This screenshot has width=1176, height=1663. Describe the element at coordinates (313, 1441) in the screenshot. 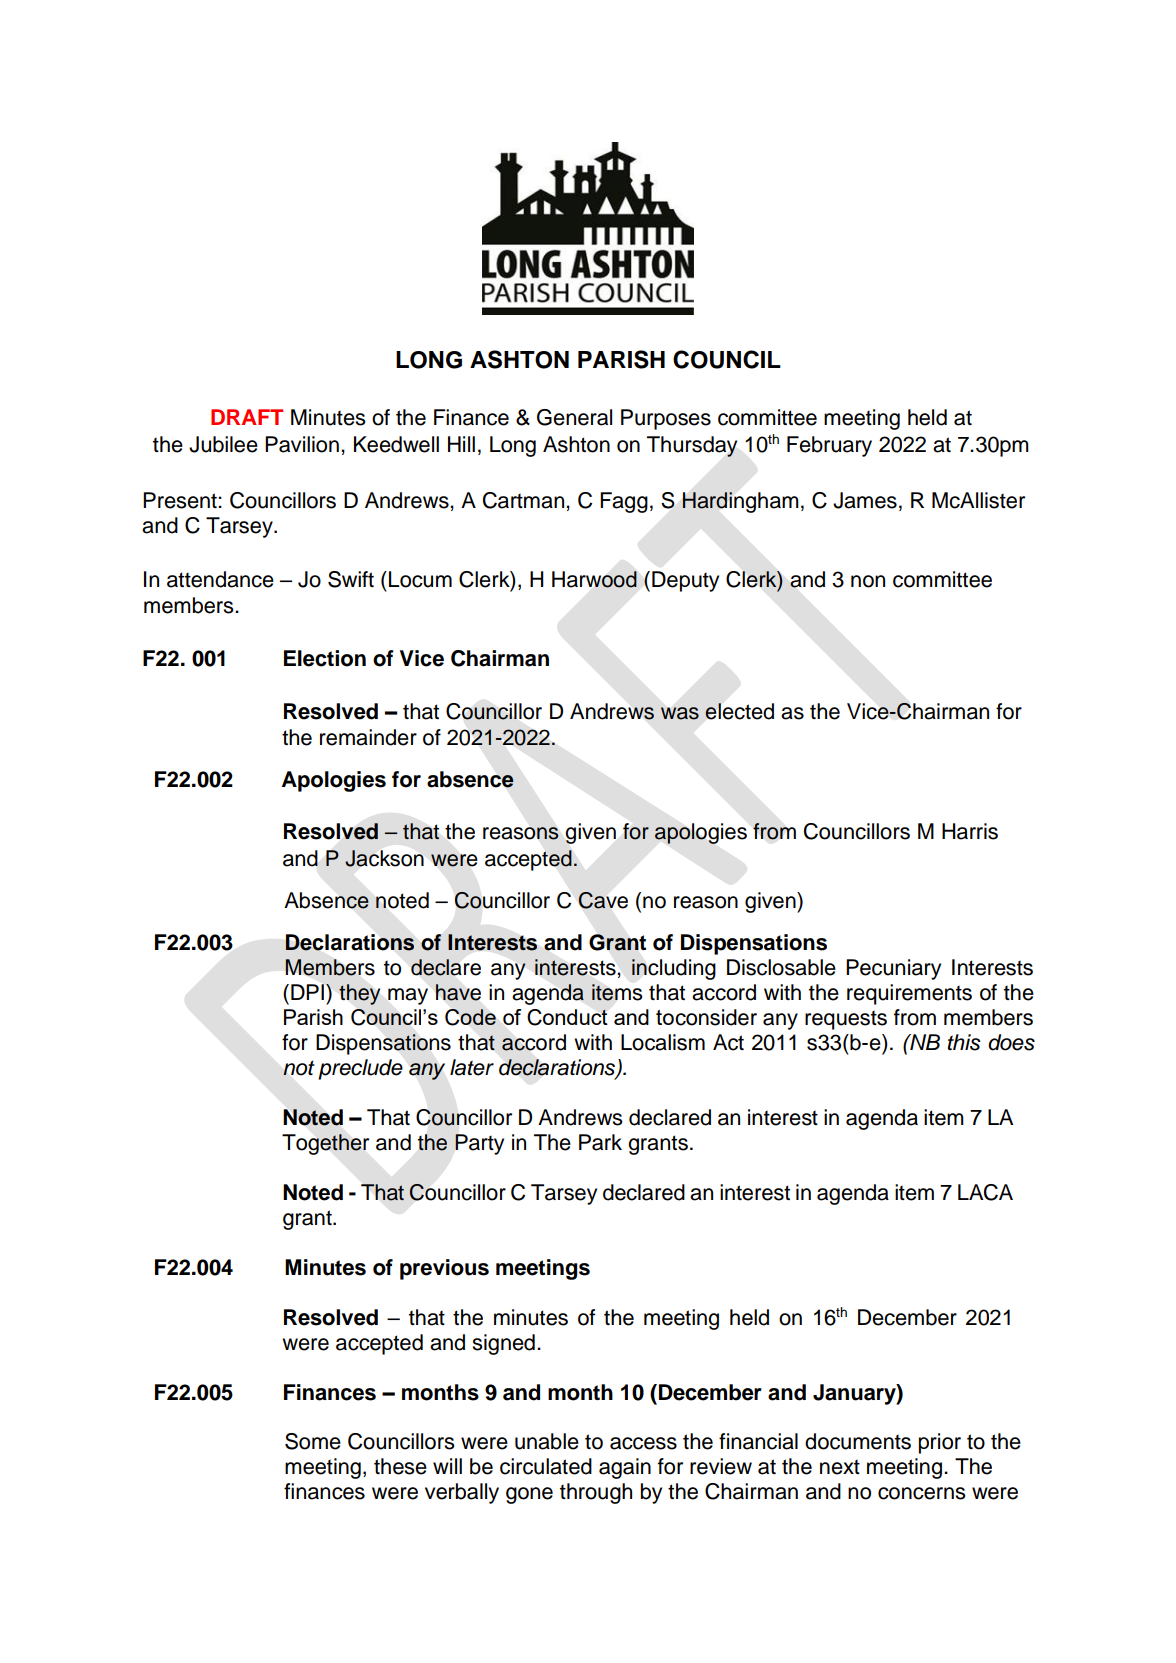

I see `Some` at that location.
